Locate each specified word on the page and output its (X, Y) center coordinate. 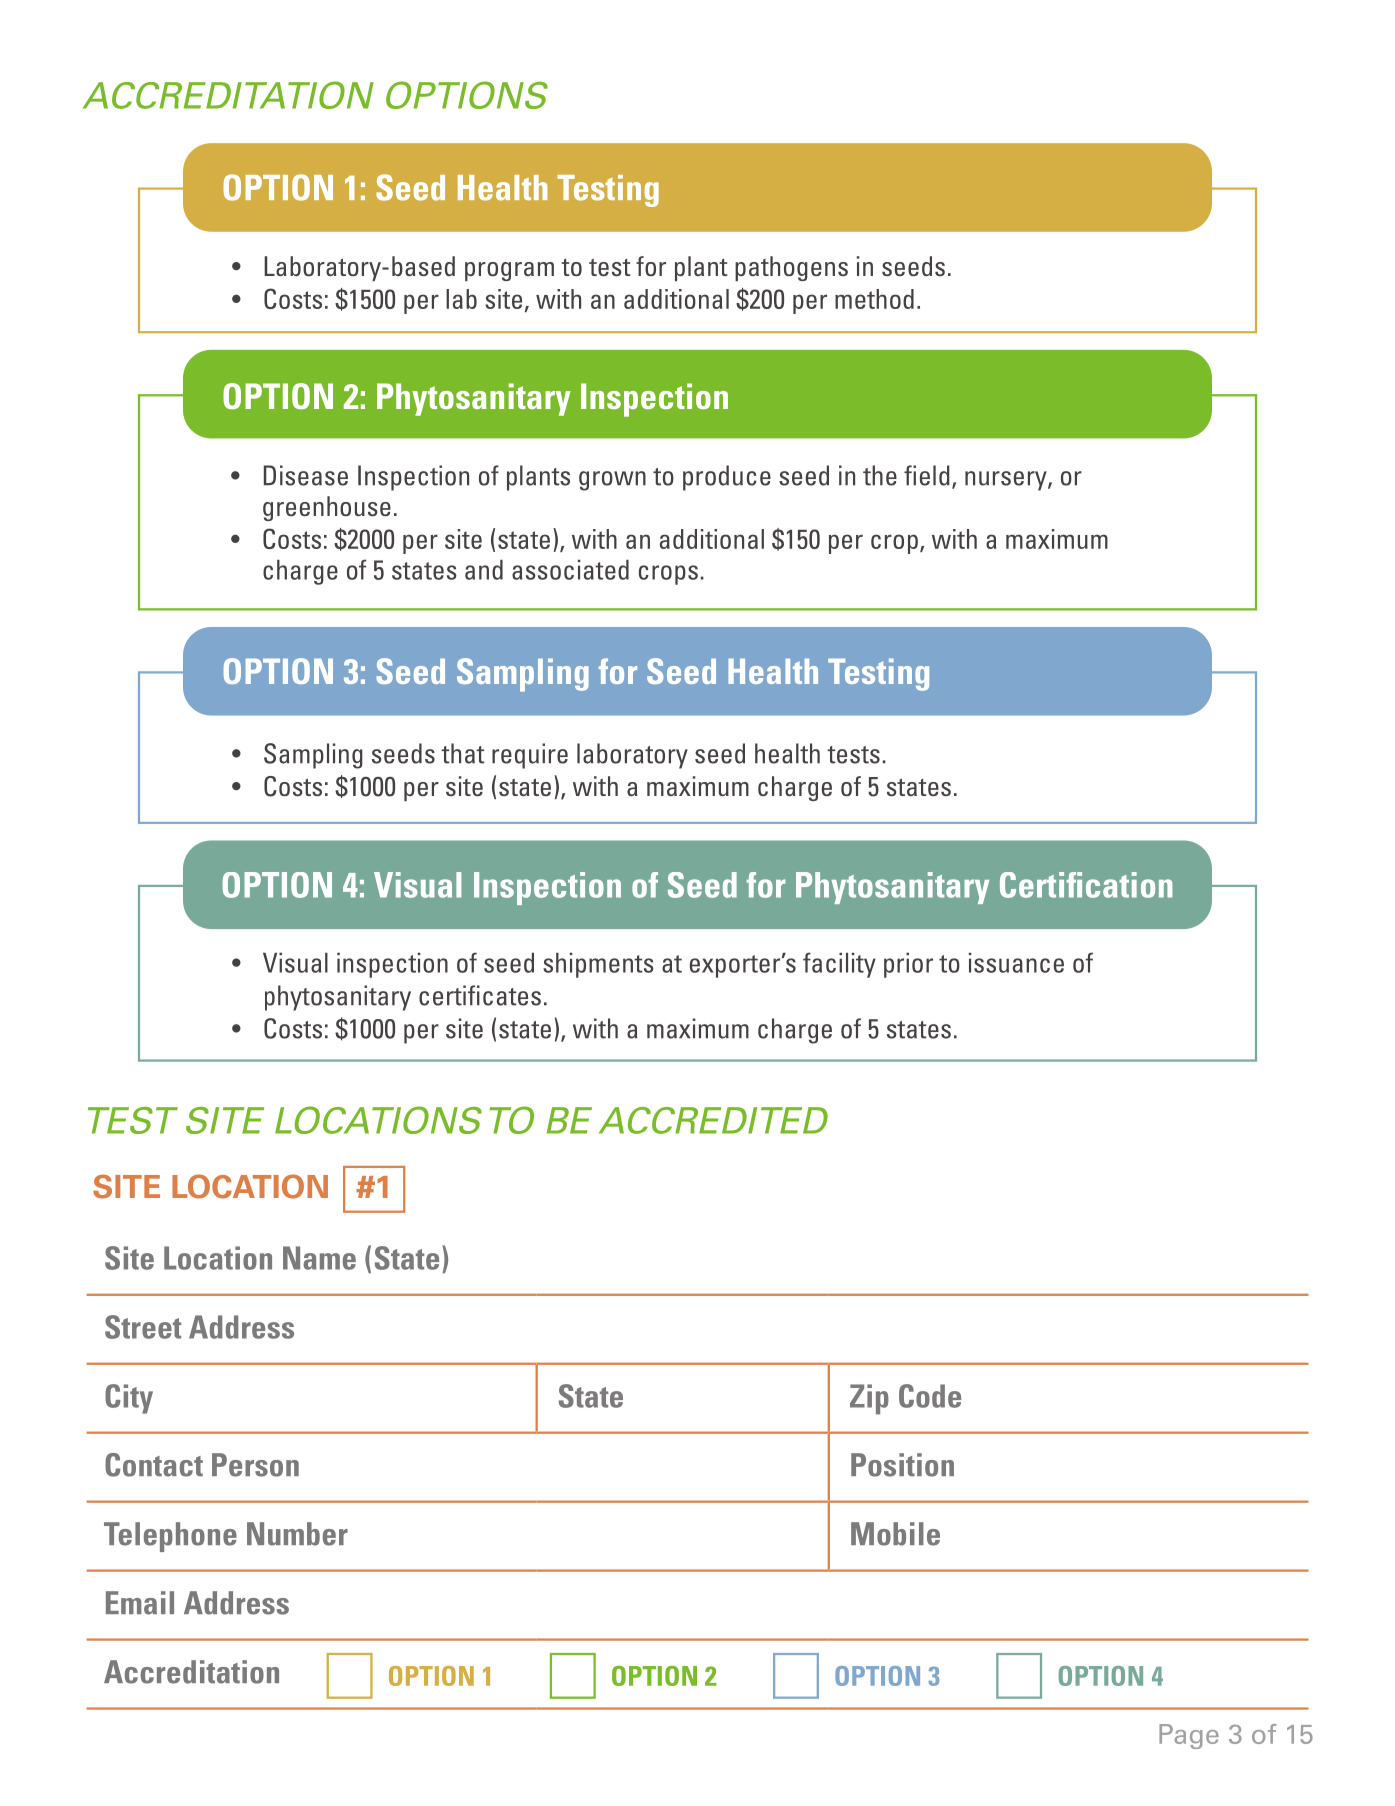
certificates (480, 995)
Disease (306, 475)
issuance (1016, 963)
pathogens (791, 268)
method (874, 299)
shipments (598, 965)
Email (140, 1603)
